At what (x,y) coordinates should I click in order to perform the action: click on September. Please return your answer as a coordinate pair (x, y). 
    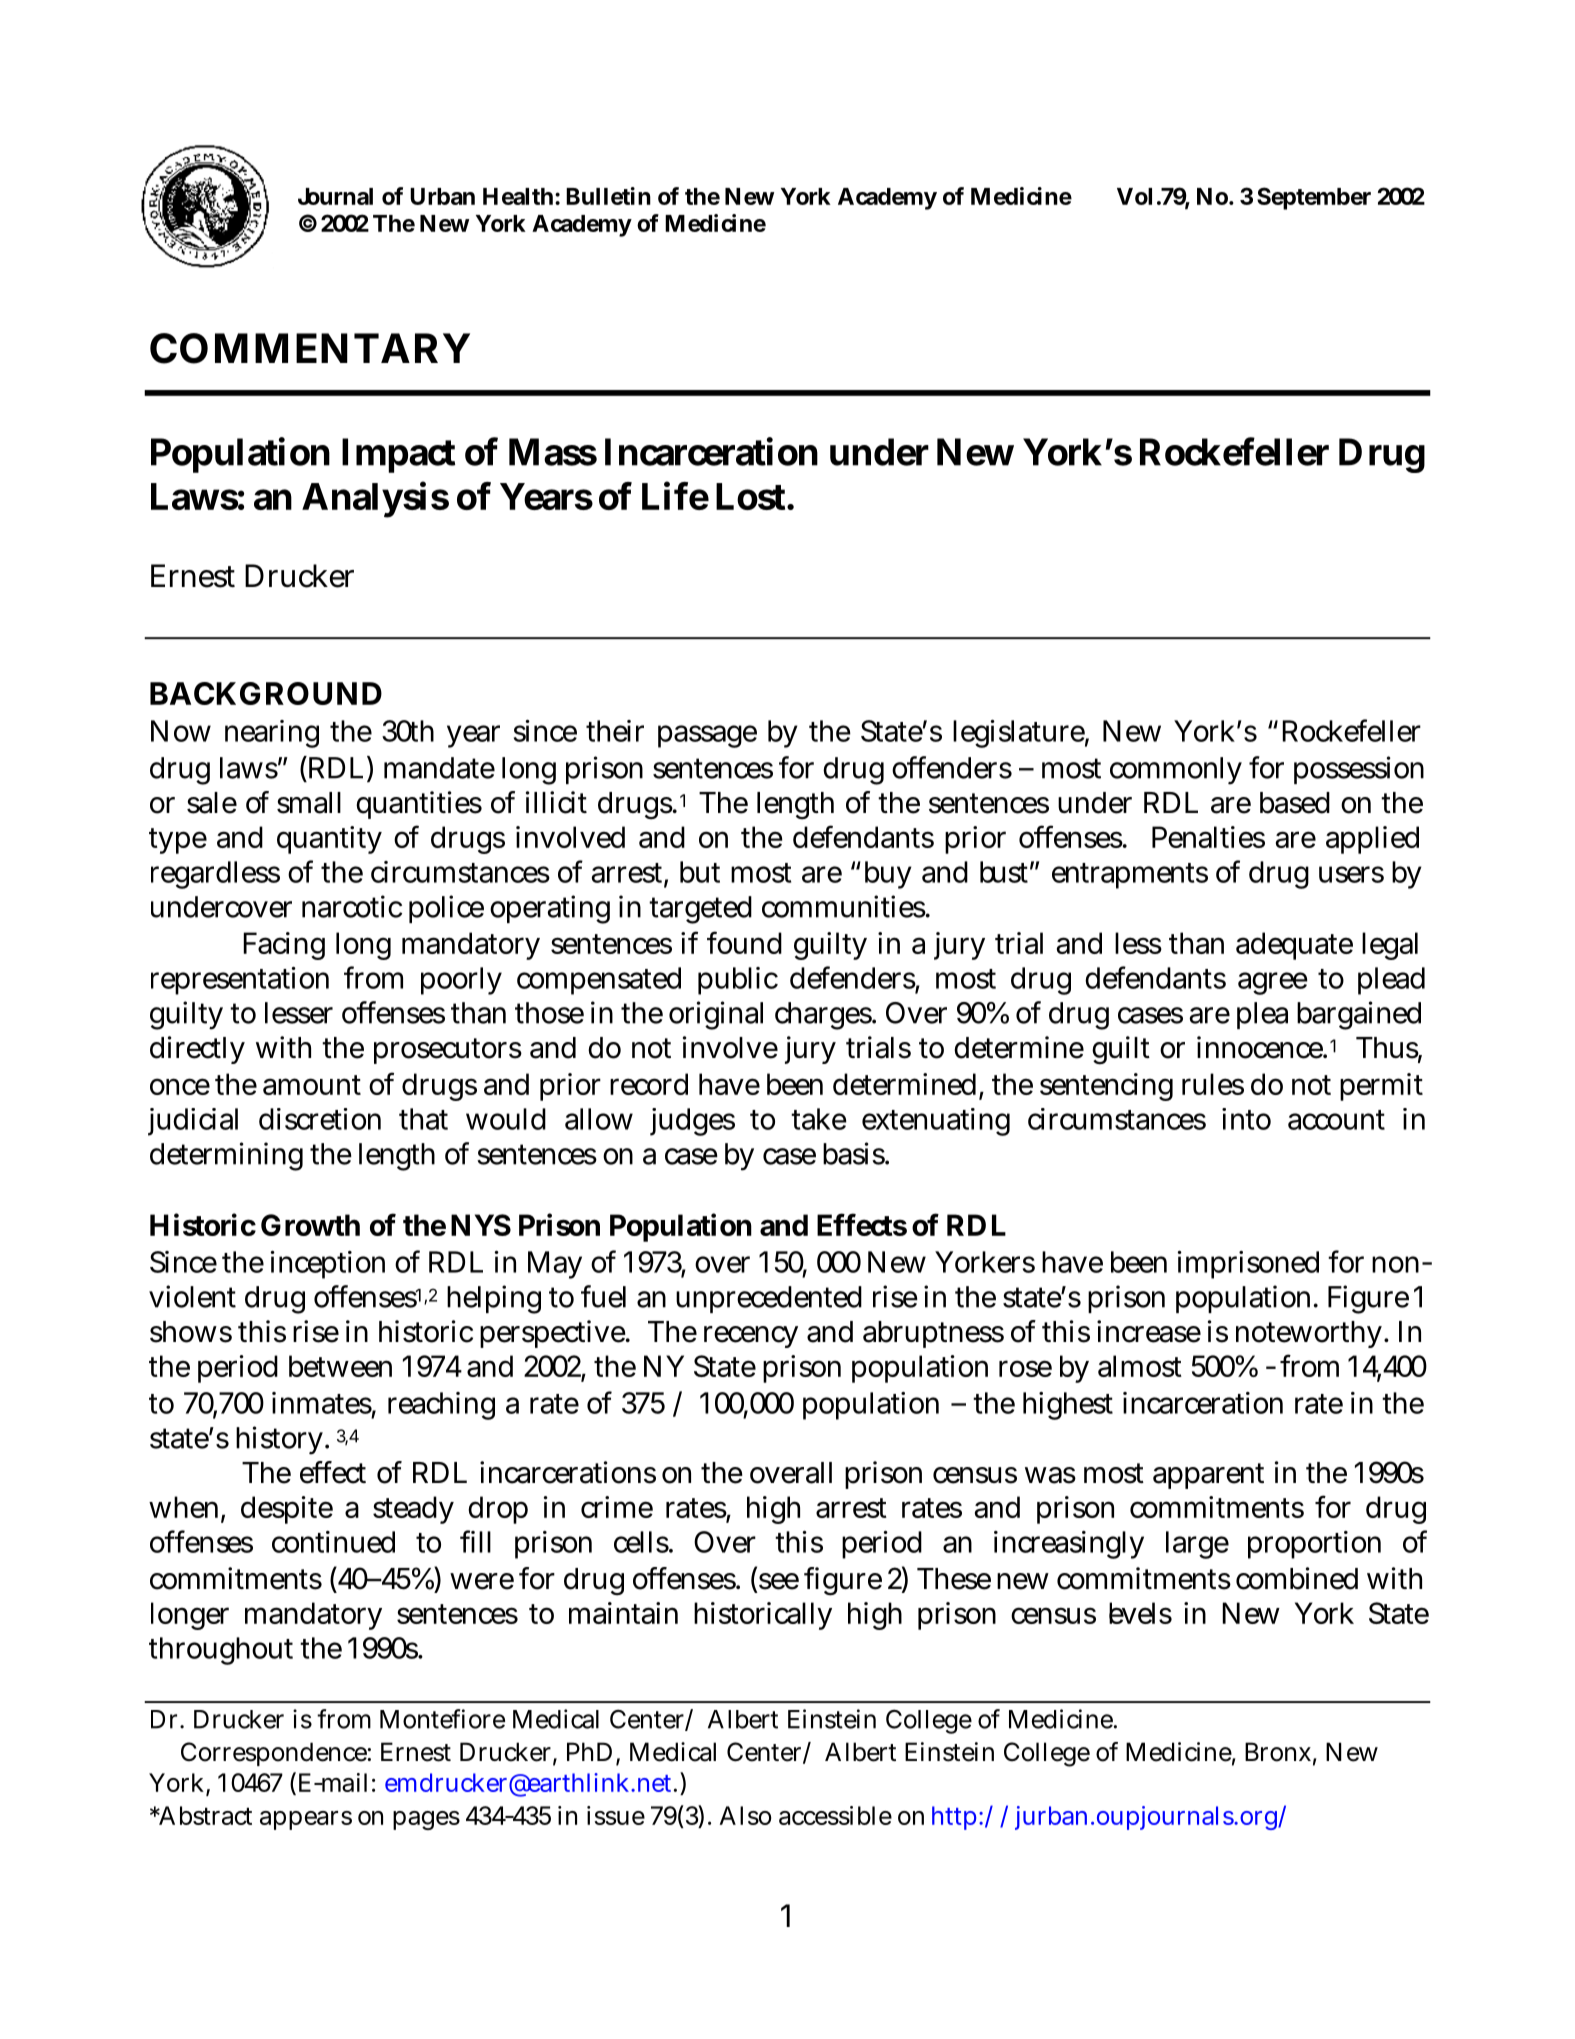
    Looking at the image, I should click on (1314, 198).
